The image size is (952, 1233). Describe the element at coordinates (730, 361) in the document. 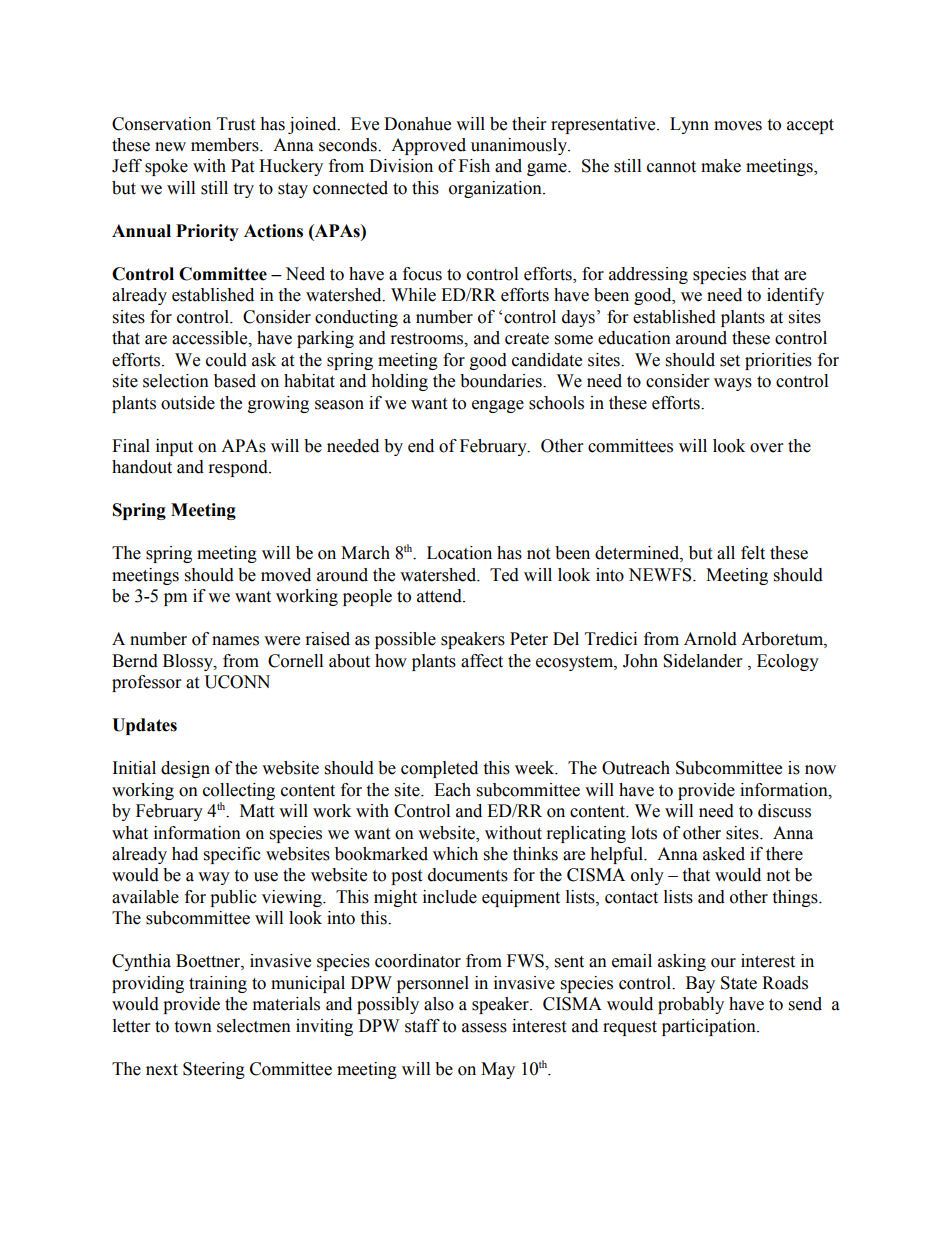

I see `set` at that location.
